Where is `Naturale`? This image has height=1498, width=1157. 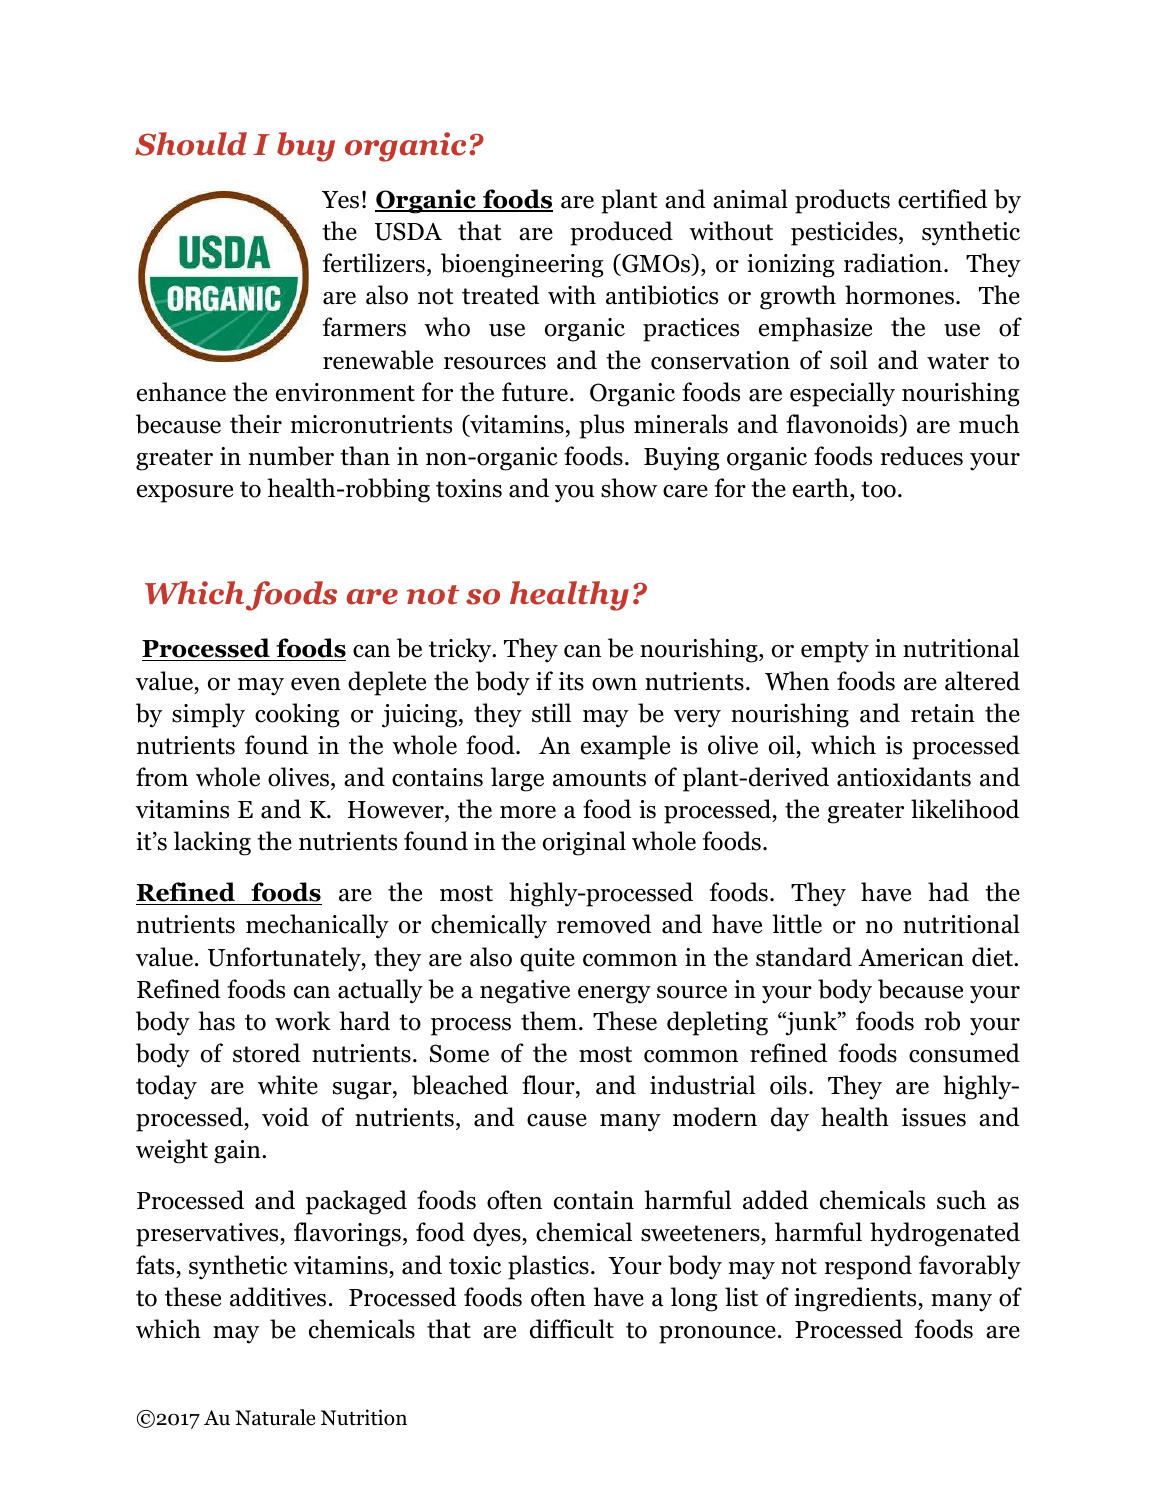
Naturale is located at coordinates (275, 1417).
